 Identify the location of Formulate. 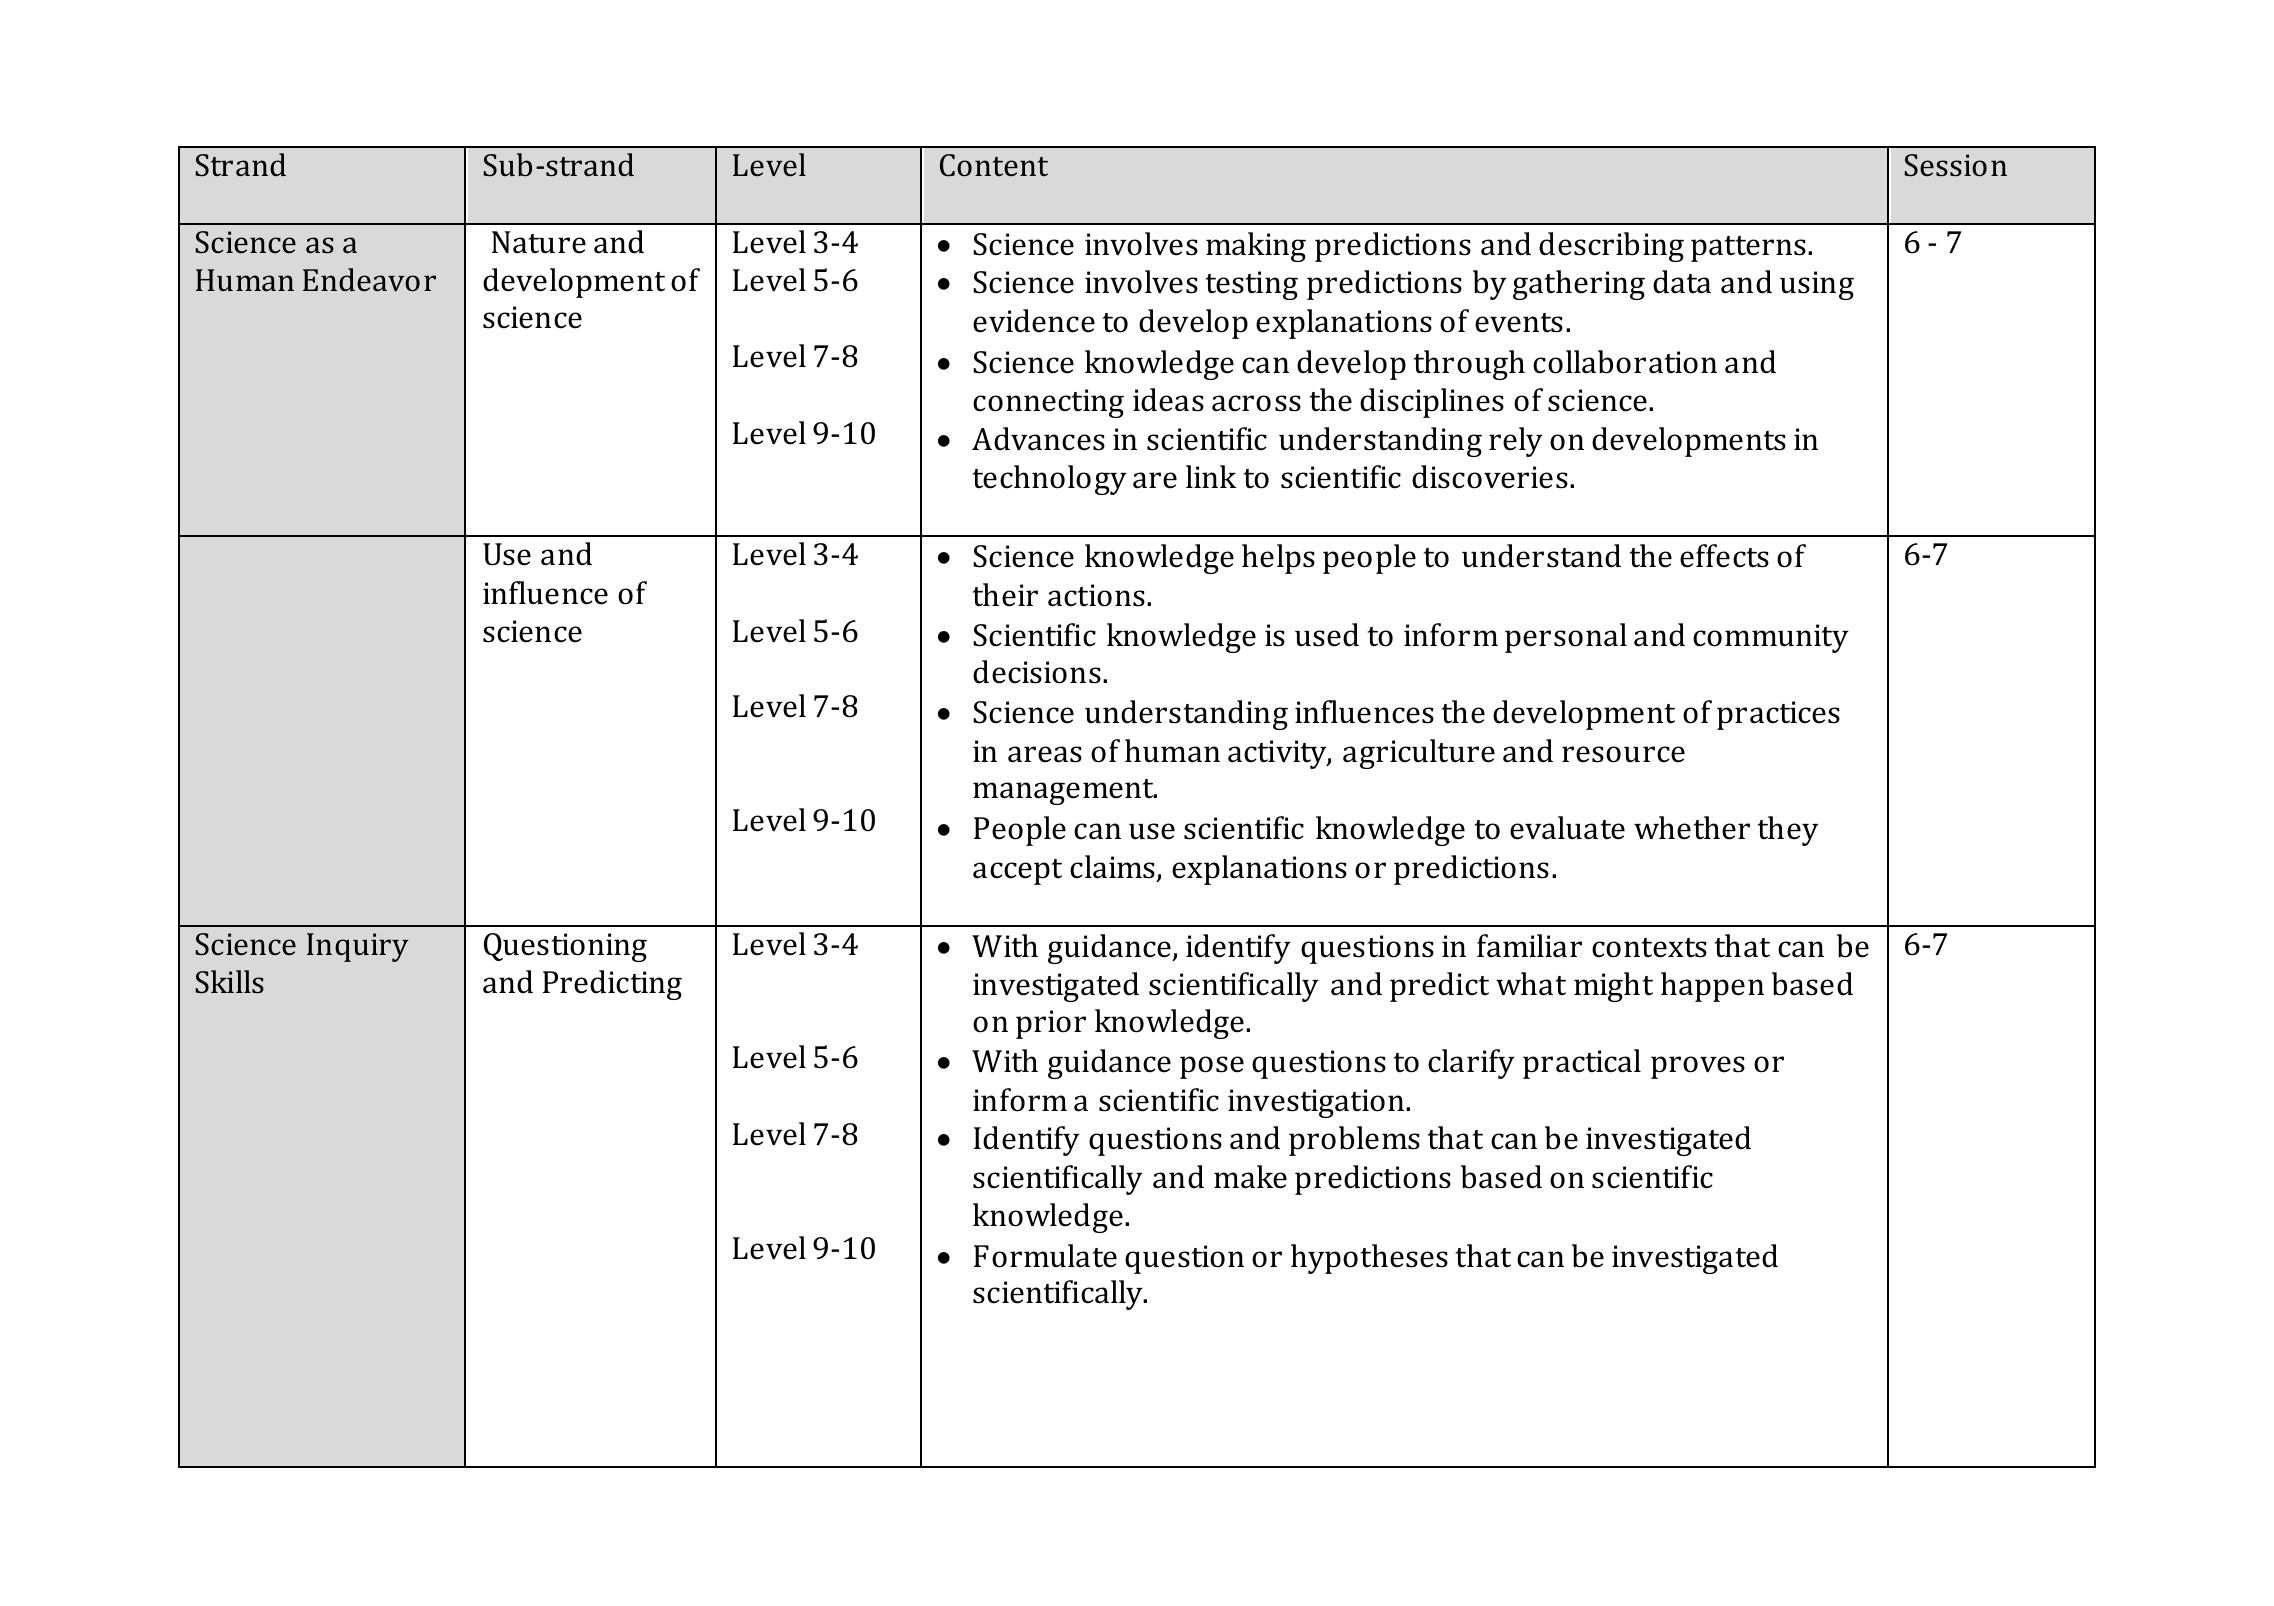
(1045, 1256).
